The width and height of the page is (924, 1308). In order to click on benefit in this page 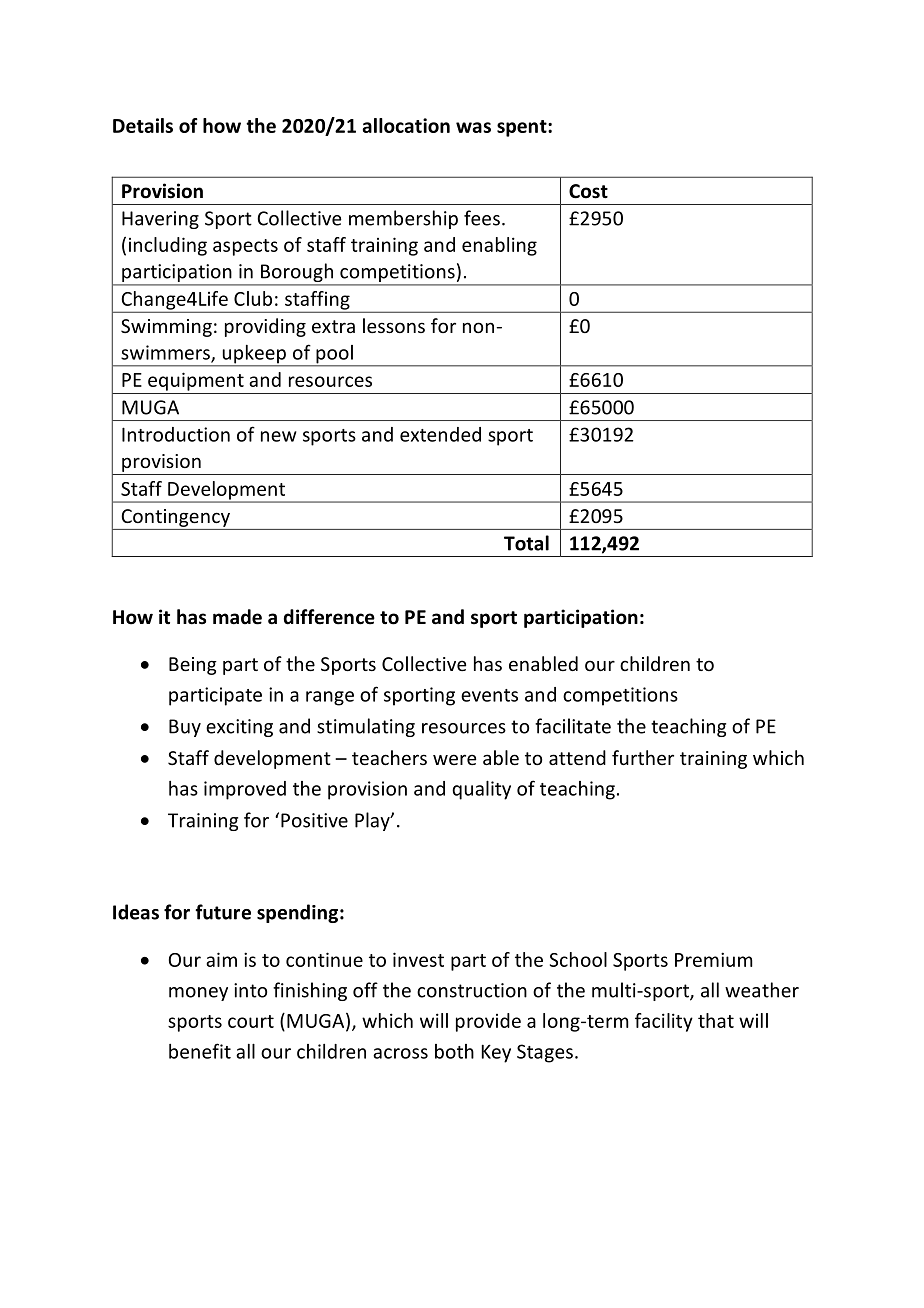, I will do `click(200, 1051)`.
